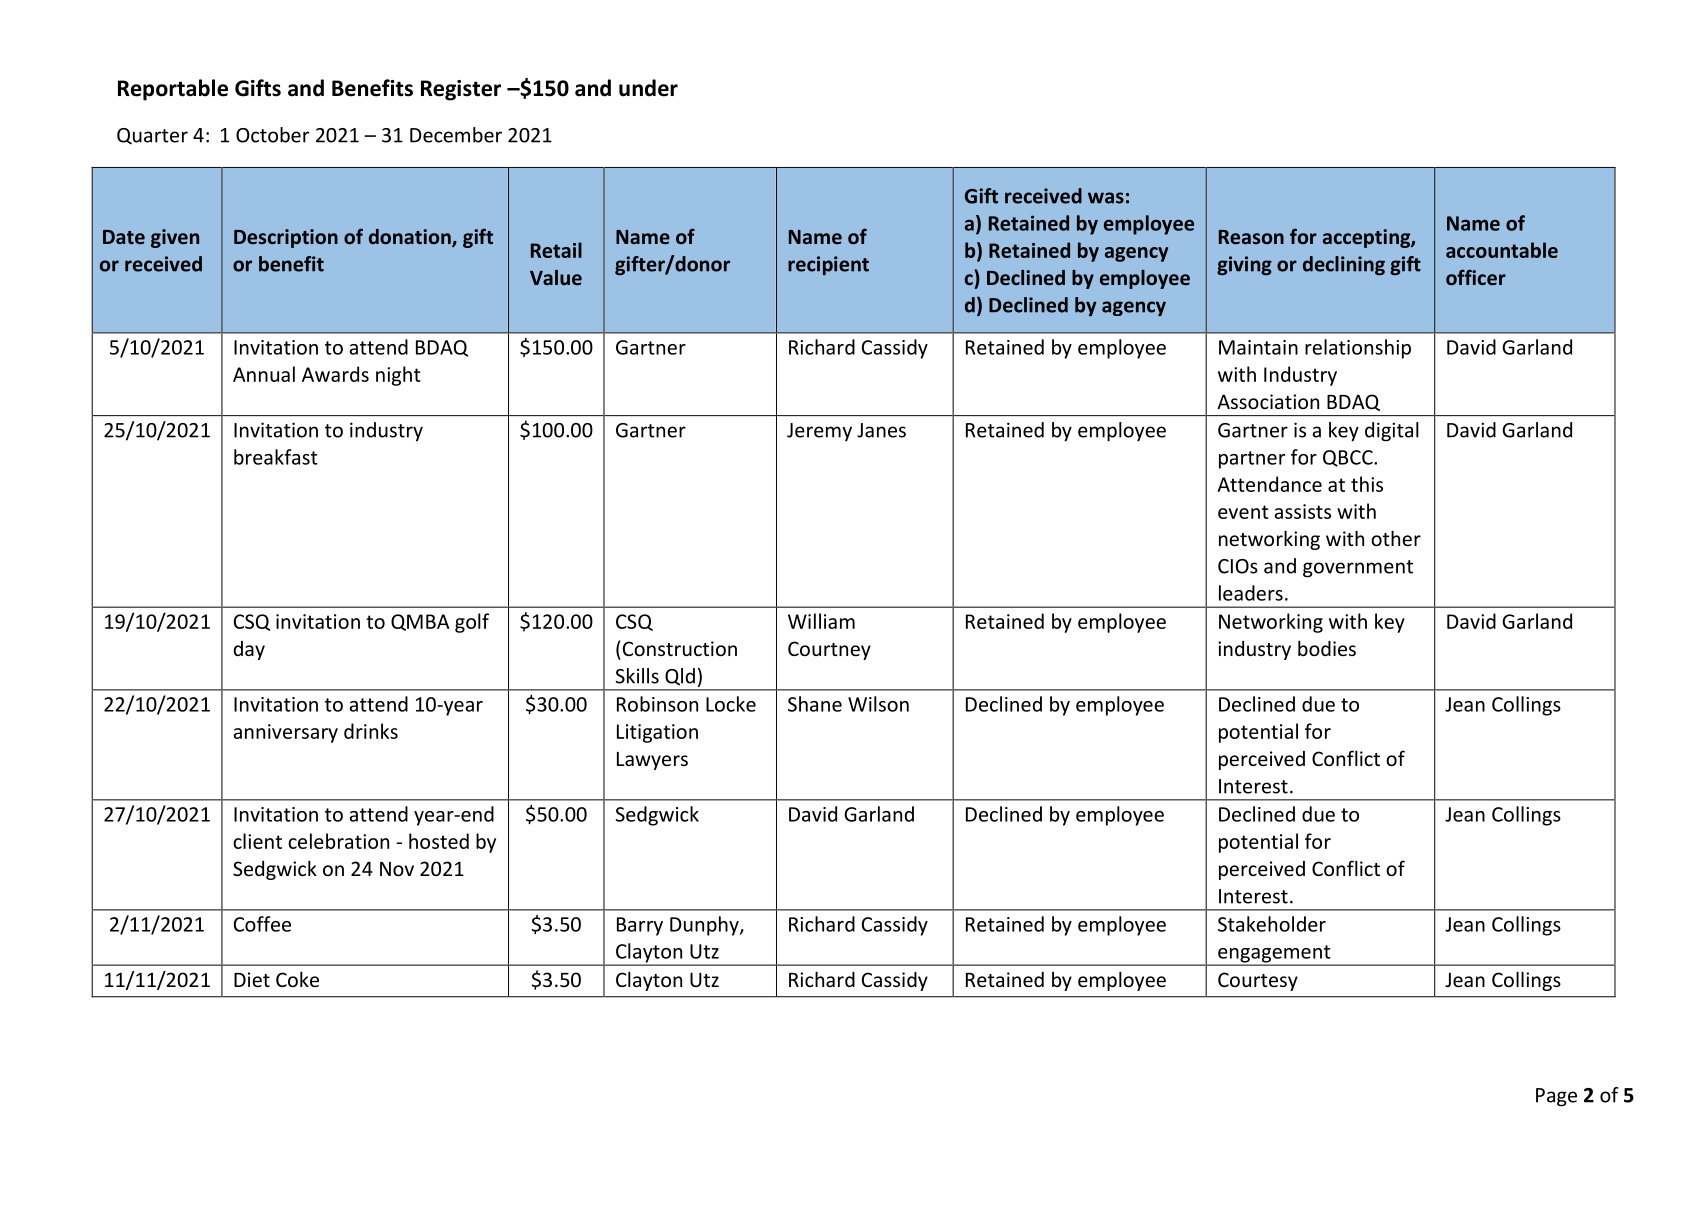  I want to click on Barry, so click(640, 926).
